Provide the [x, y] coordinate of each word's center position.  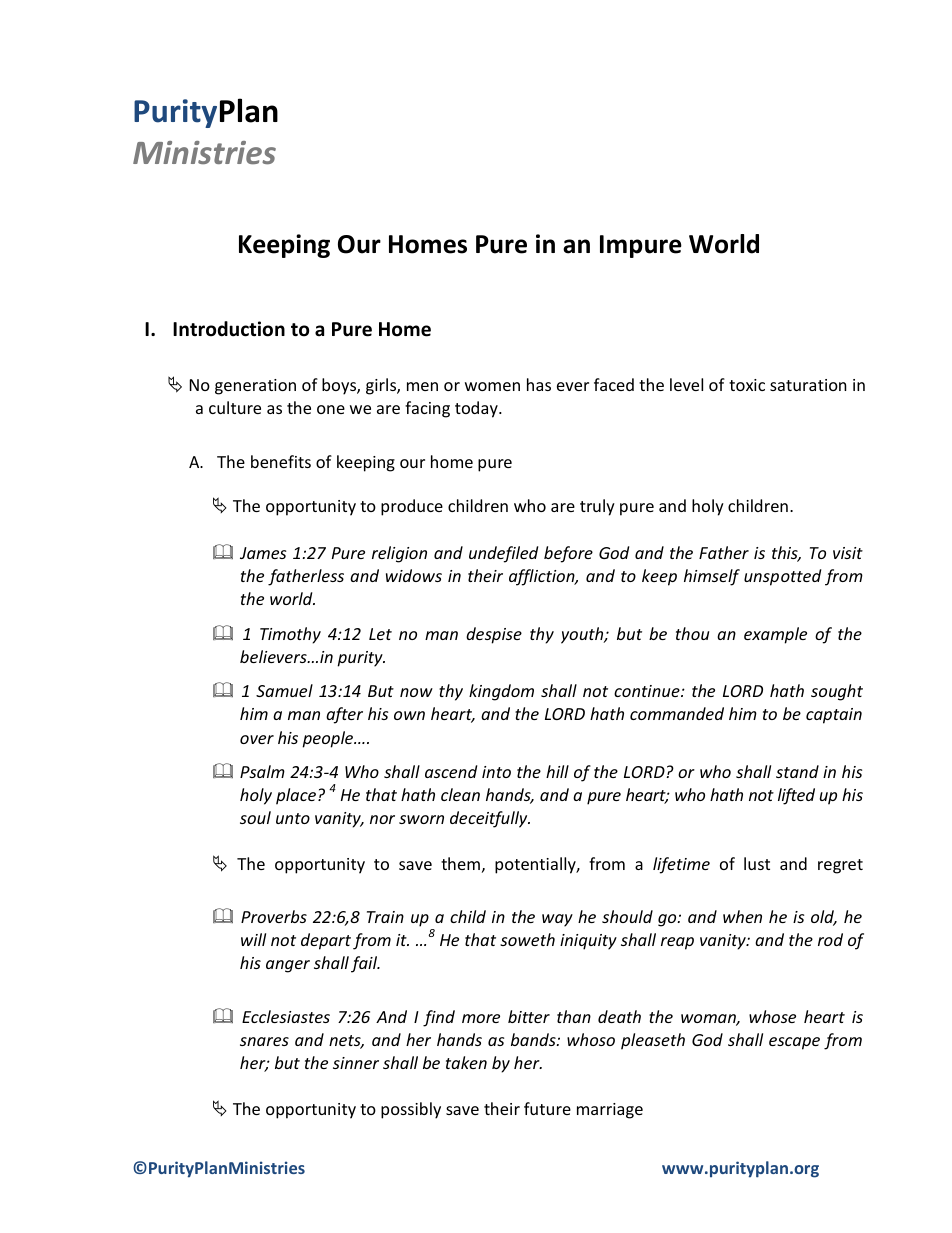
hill [557, 771]
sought [837, 692]
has [539, 384]
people [329, 739]
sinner [356, 1063]
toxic [747, 385]
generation [255, 387]
